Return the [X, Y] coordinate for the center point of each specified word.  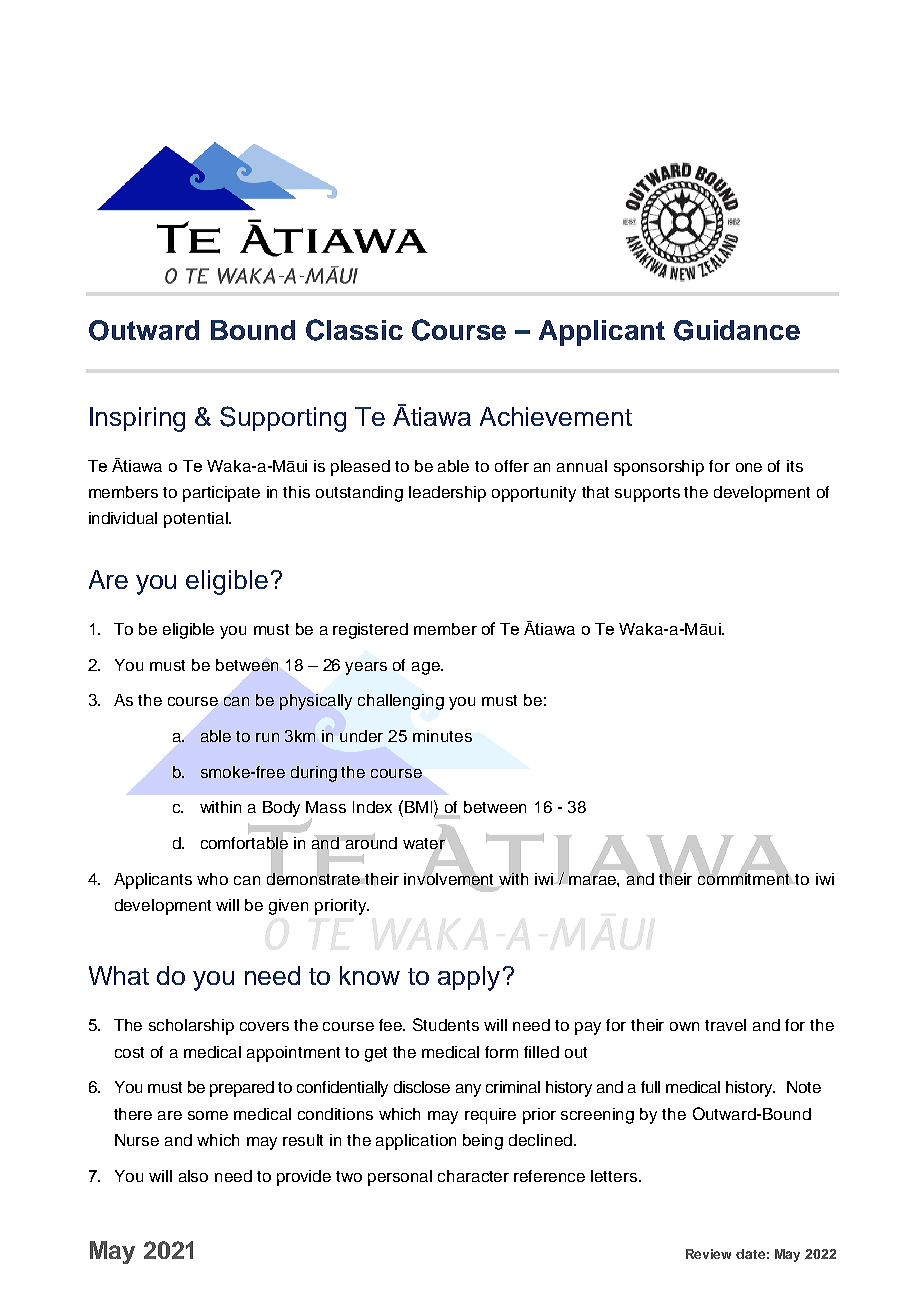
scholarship [191, 1027]
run [267, 737]
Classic [354, 330]
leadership [447, 494]
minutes [442, 736]
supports [647, 494]
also [193, 1176]
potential [197, 520]
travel [725, 1025]
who [212, 879]
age [427, 668]
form [501, 1052]
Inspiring [137, 419]
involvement [448, 878]
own [684, 1026]
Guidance [737, 330]
